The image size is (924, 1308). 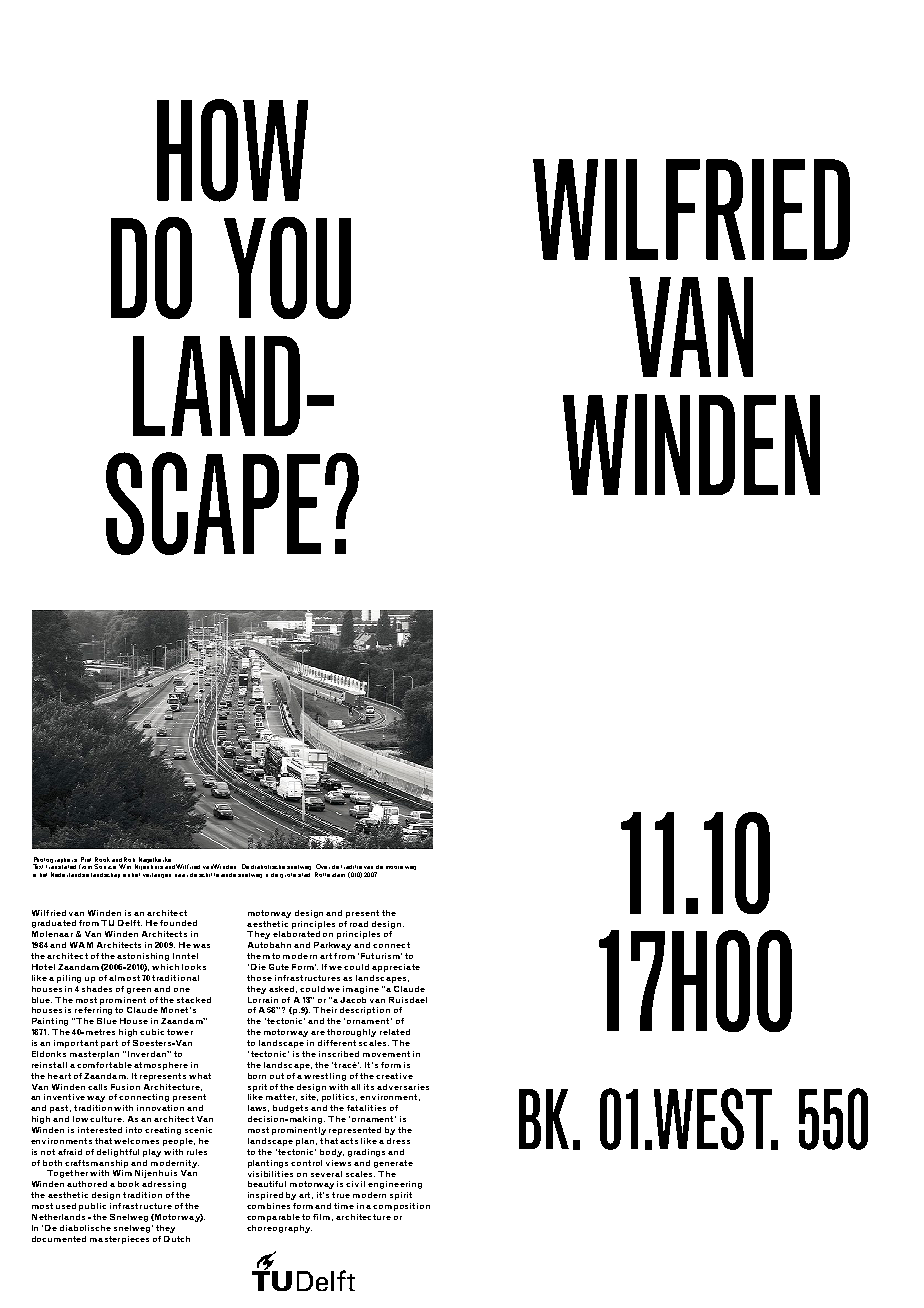 I want to click on road, so click(x=359, y=924).
